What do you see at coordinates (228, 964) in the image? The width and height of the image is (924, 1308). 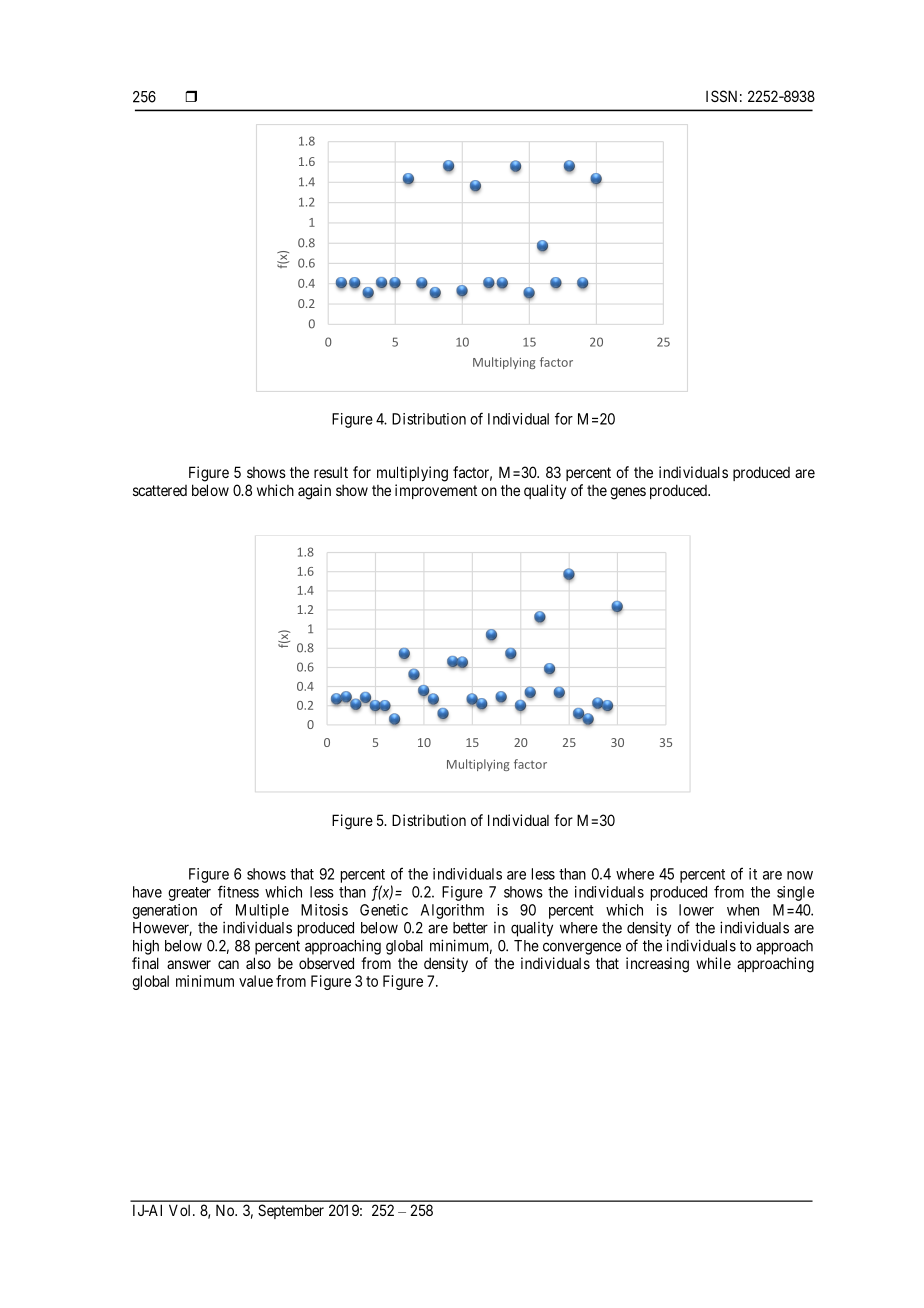 I see `can` at bounding box center [228, 964].
